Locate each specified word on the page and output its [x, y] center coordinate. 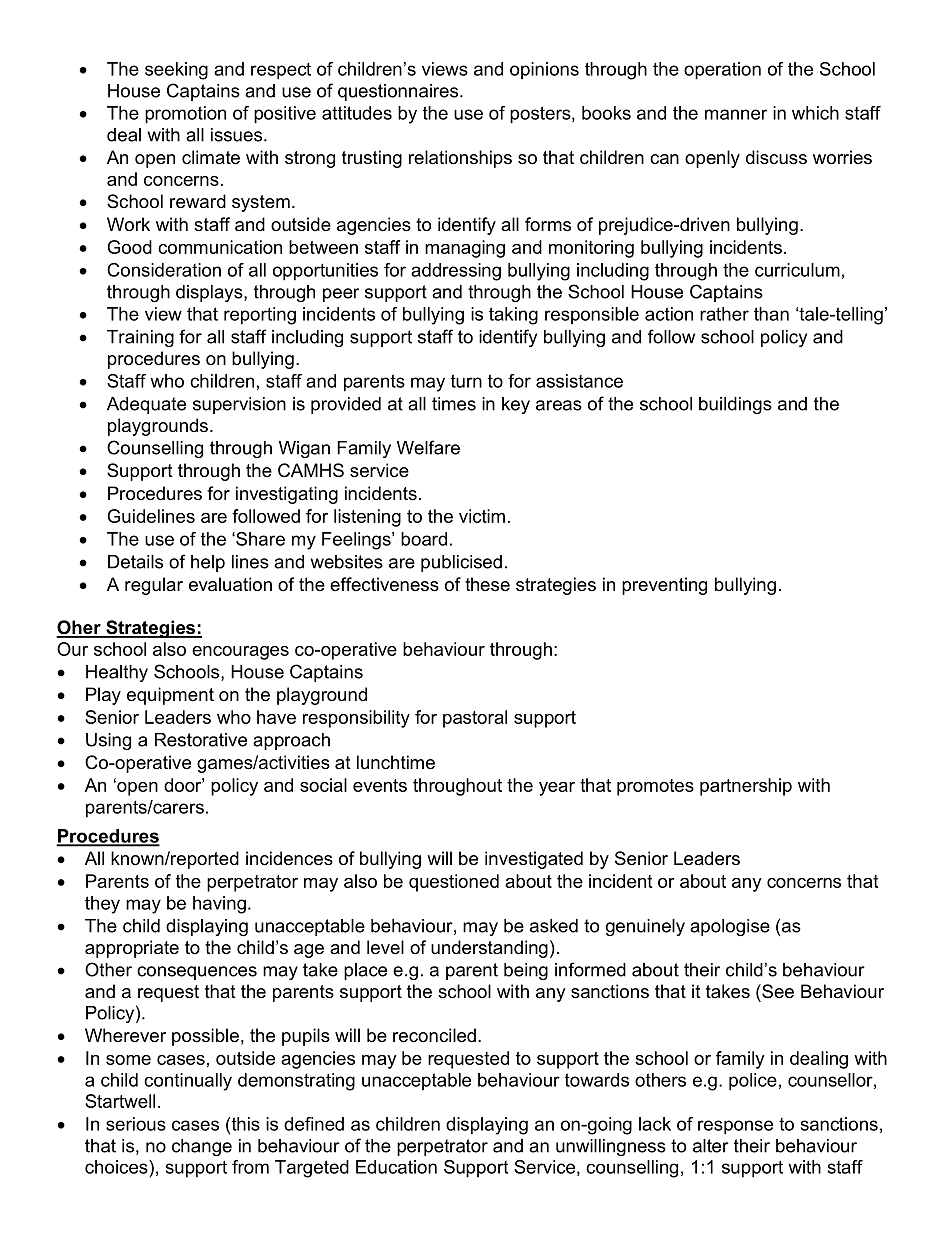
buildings [735, 405]
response [735, 1127]
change [202, 1147]
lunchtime [396, 762]
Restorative [201, 740]
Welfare [428, 447]
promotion [185, 115]
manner [736, 114]
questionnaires [399, 92]
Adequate [146, 405]
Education [396, 1167]
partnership [746, 787]
